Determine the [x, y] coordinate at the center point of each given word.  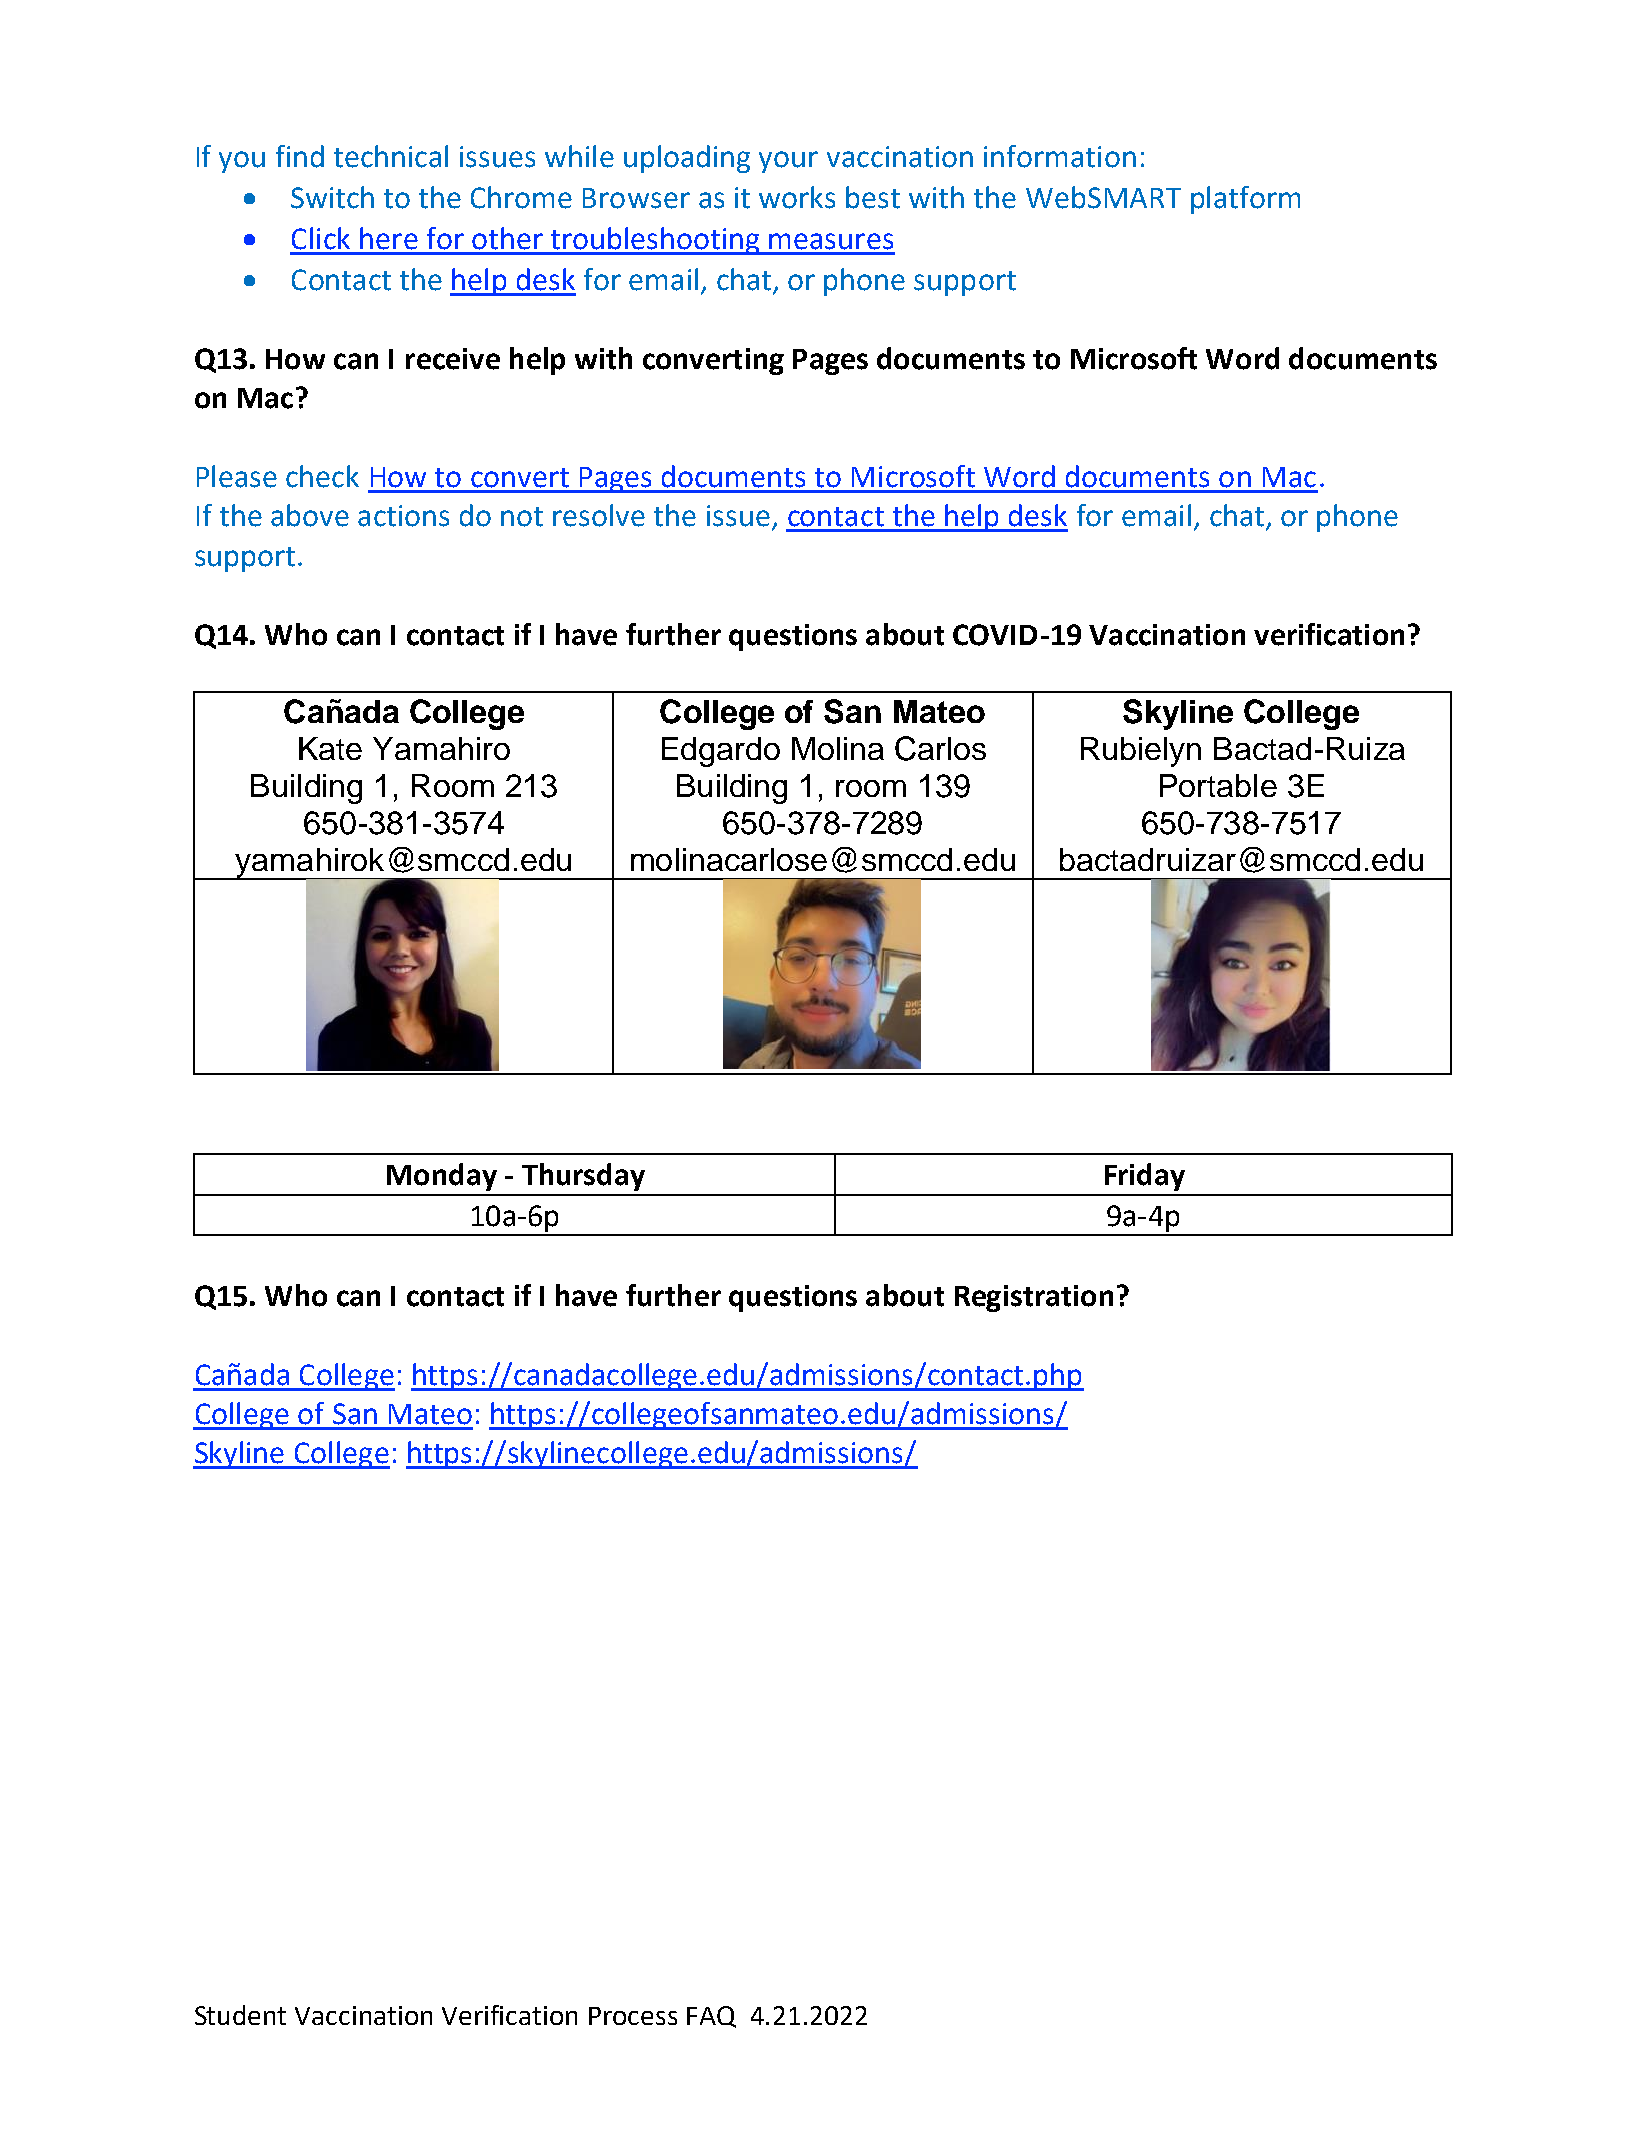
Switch [332, 197]
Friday [1145, 1177]
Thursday [583, 1177]
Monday [442, 1177]
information [1060, 156]
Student [240, 2015]
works [797, 197]
